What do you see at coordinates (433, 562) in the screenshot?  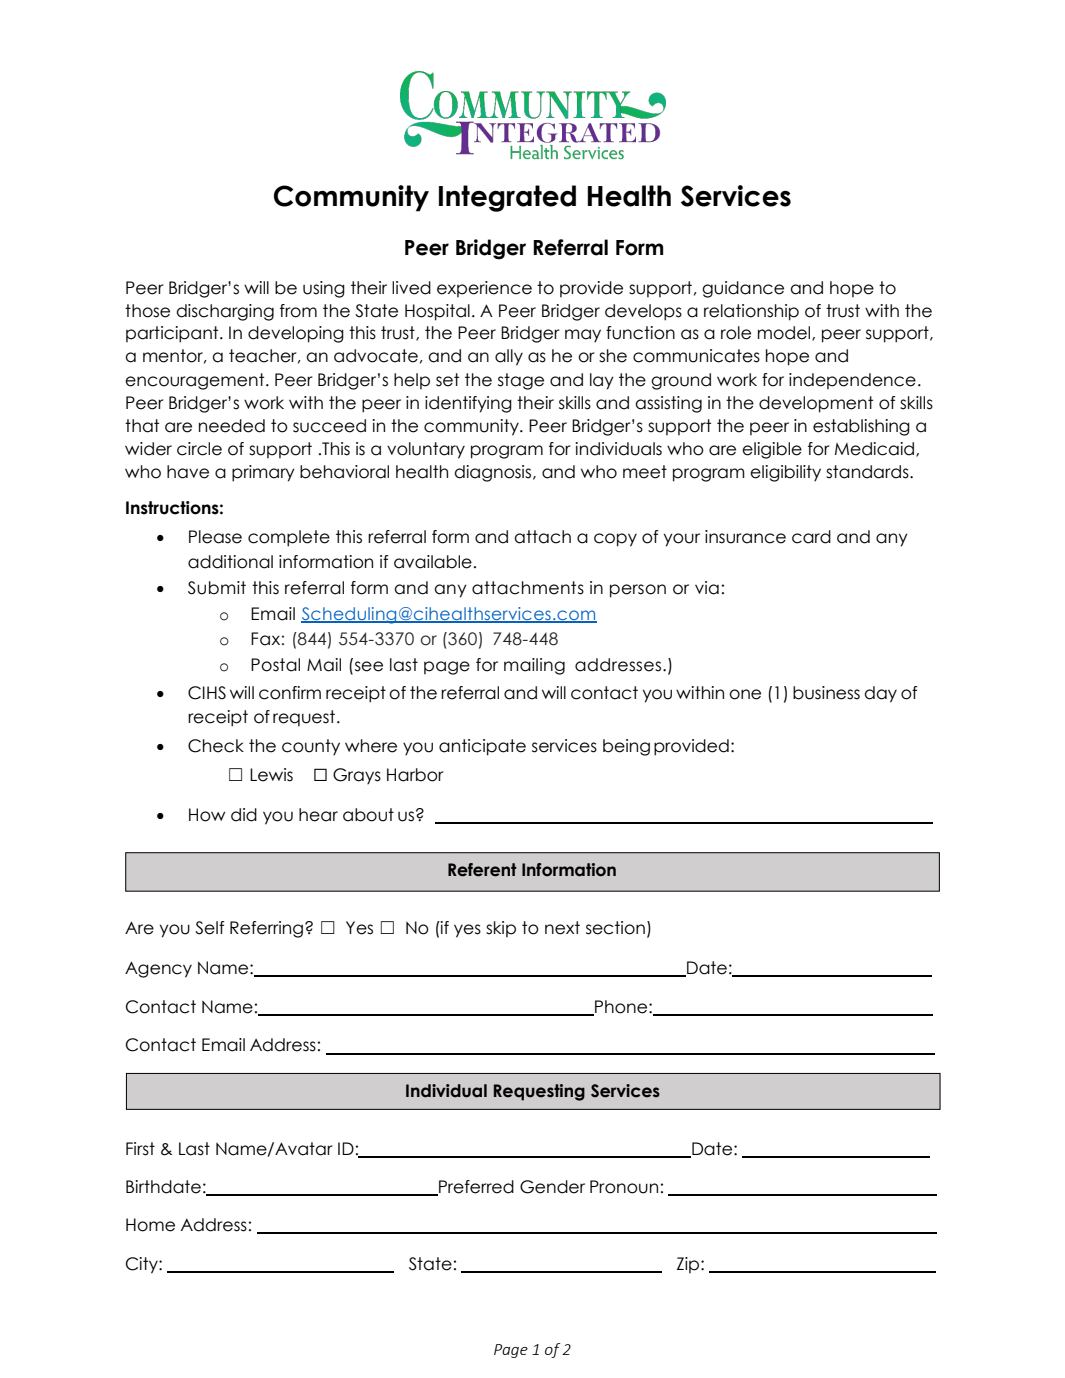 I see `available` at bounding box center [433, 562].
